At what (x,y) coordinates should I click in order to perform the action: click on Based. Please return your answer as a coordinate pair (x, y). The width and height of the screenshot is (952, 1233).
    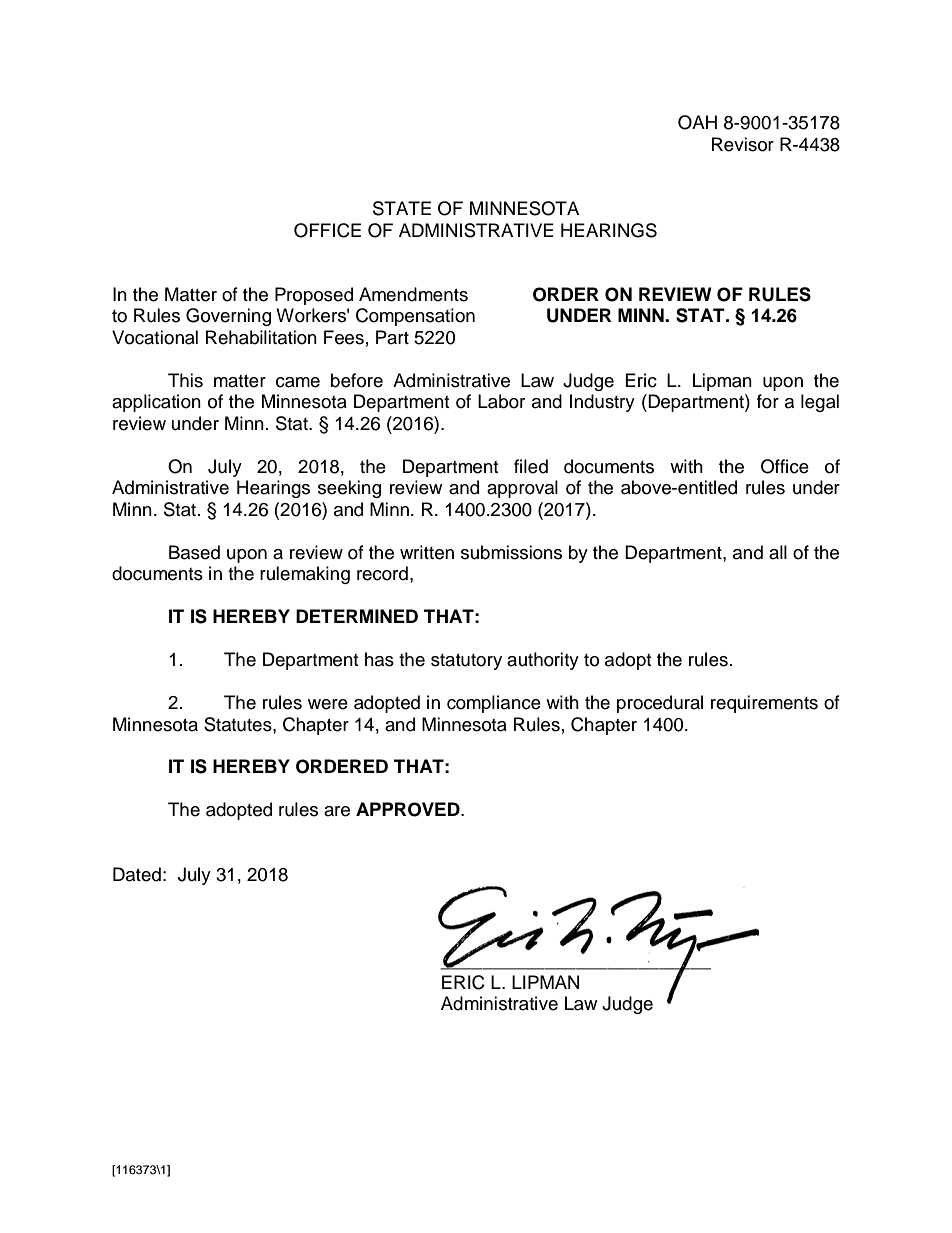
    Looking at the image, I should click on (194, 552).
